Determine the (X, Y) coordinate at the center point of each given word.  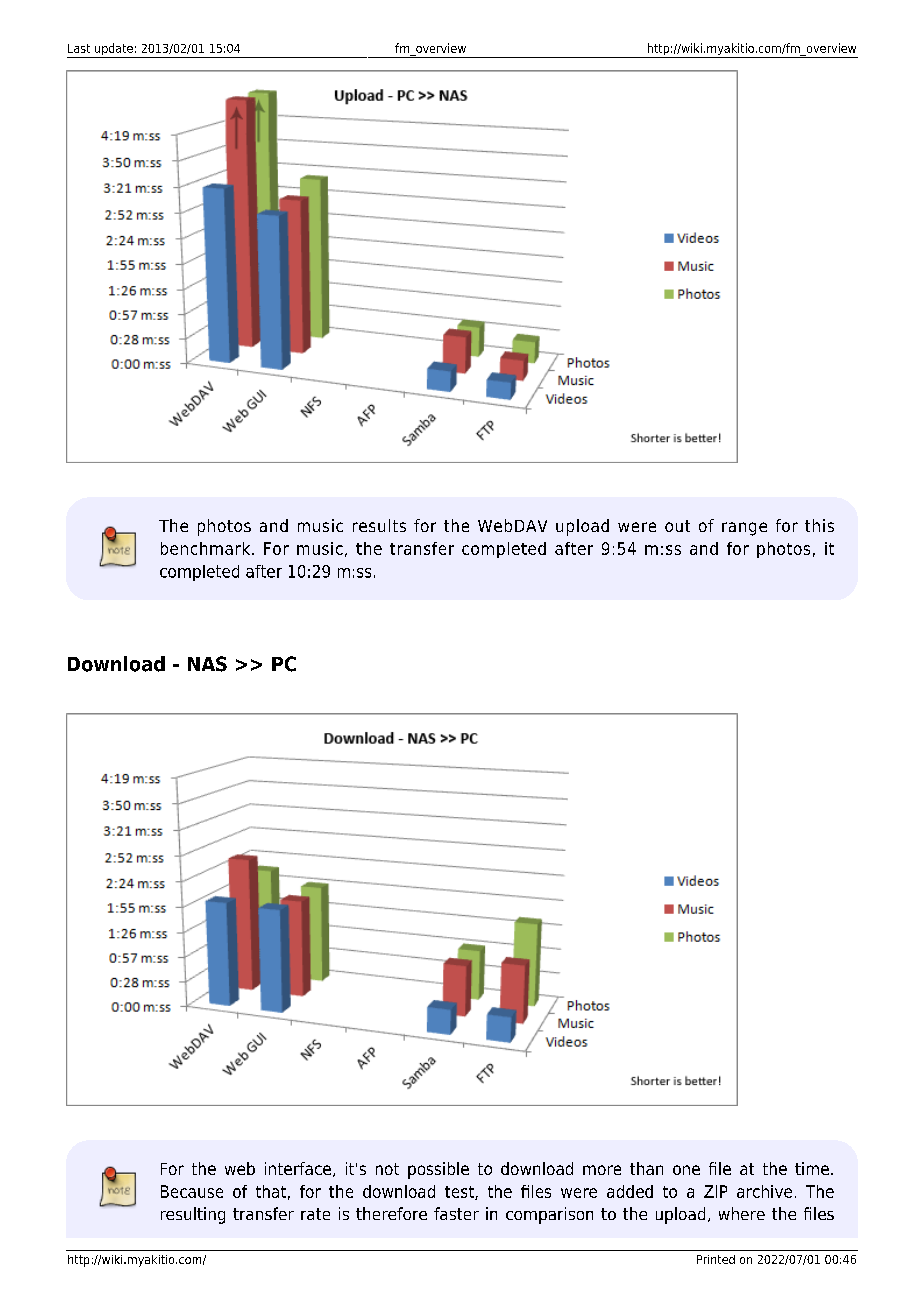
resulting (193, 1215)
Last (79, 48)
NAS (207, 664)
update (114, 50)
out (677, 526)
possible (438, 1170)
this (819, 525)
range (744, 529)
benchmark (207, 548)
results (379, 525)
